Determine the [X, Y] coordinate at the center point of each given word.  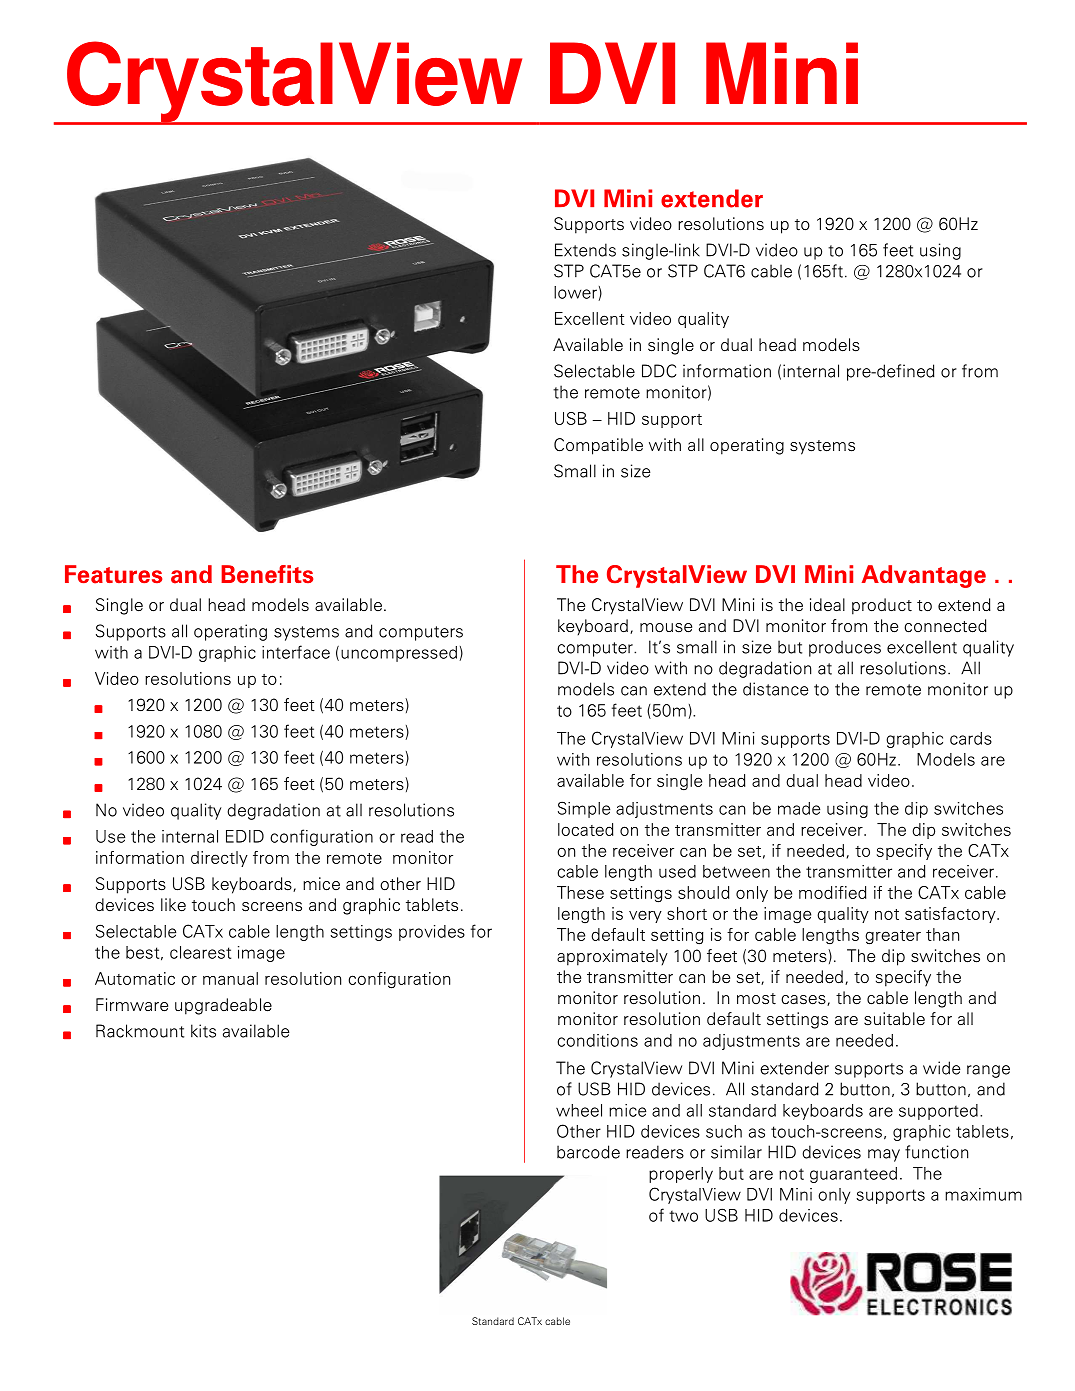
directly [219, 859]
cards [971, 738]
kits [203, 1031]
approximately [612, 957]
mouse [666, 628]
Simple [584, 810]
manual [230, 978]
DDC [659, 371]
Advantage [924, 576]
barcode [588, 1152]
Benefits [267, 574]
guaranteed [853, 1175]
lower [575, 292]
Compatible [598, 446]
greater [893, 937]
